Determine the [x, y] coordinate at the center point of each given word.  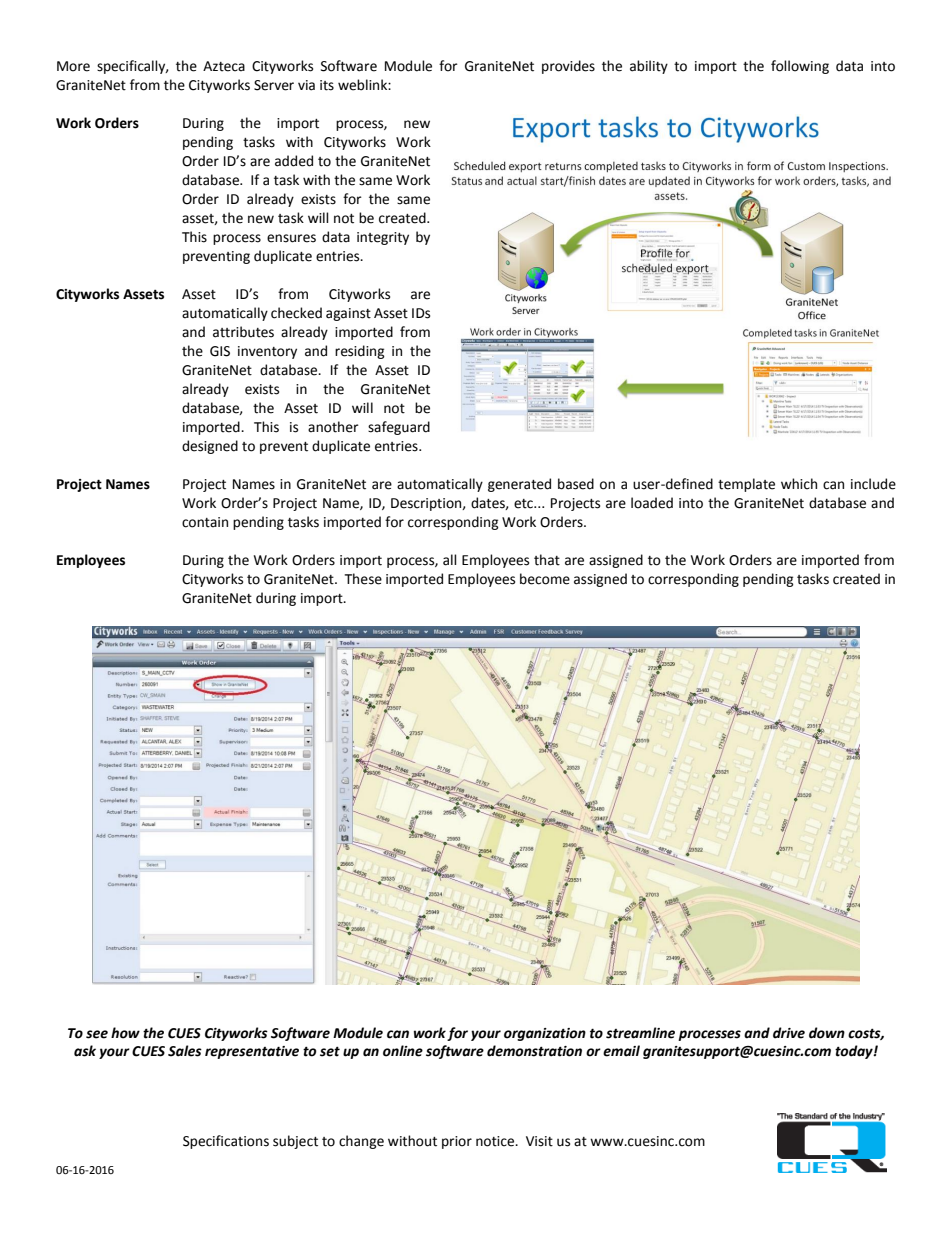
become [545, 579]
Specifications [226, 1142]
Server [274, 85]
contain [205, 522]
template [746, 485]
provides [568, 67]
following [800, 67]
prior [457, 1142]
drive [789, 1033]
